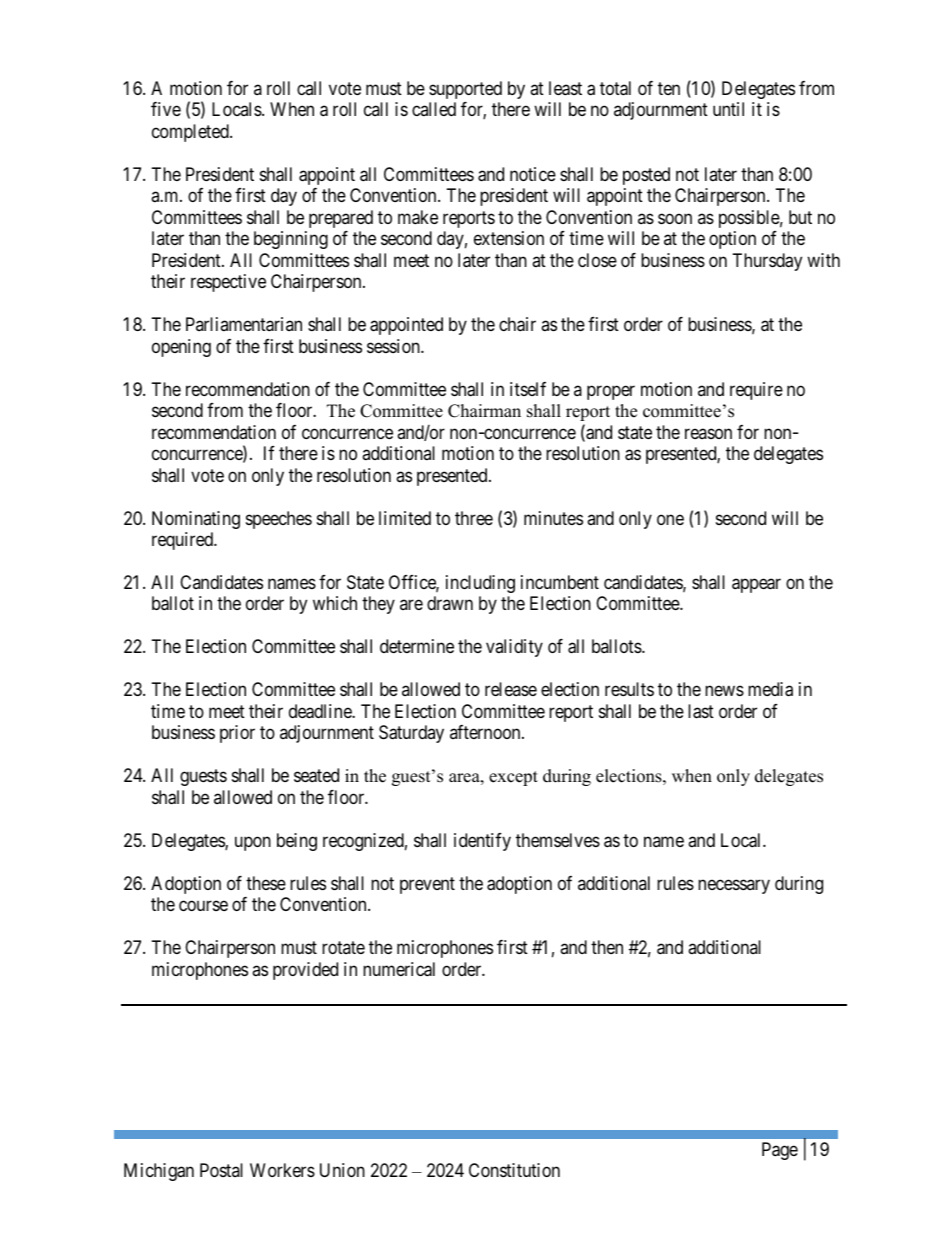 The image size is (952, 1233). What do you see at coordinates (191, 133) in the screenshot?
I see `completed` at bounding box center [191, 133].
